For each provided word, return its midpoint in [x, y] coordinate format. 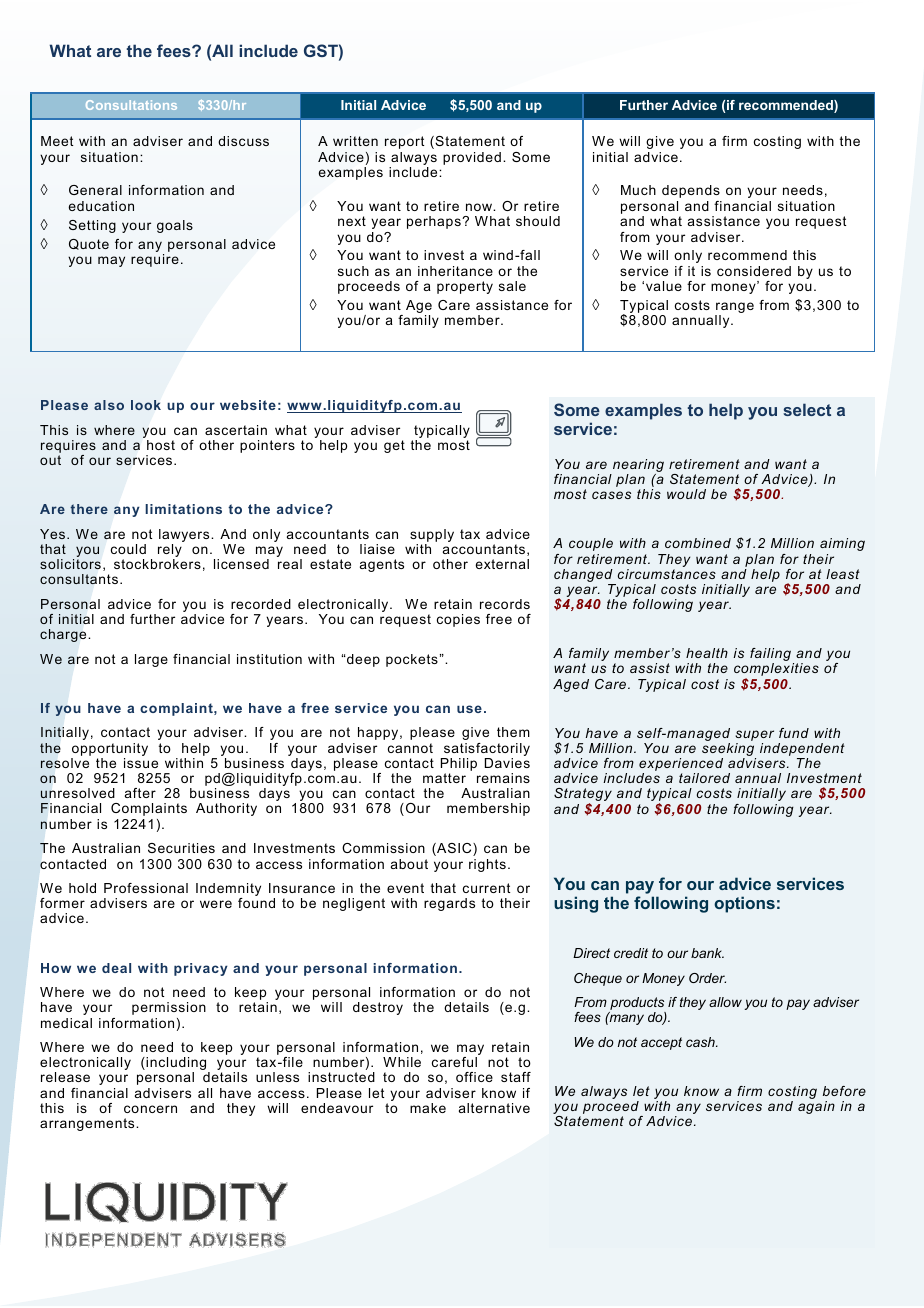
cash [701, 1042]
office [474, 1077]
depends [691, 191]
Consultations [131, 105]
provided [472, 158]
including [176, 1065]
